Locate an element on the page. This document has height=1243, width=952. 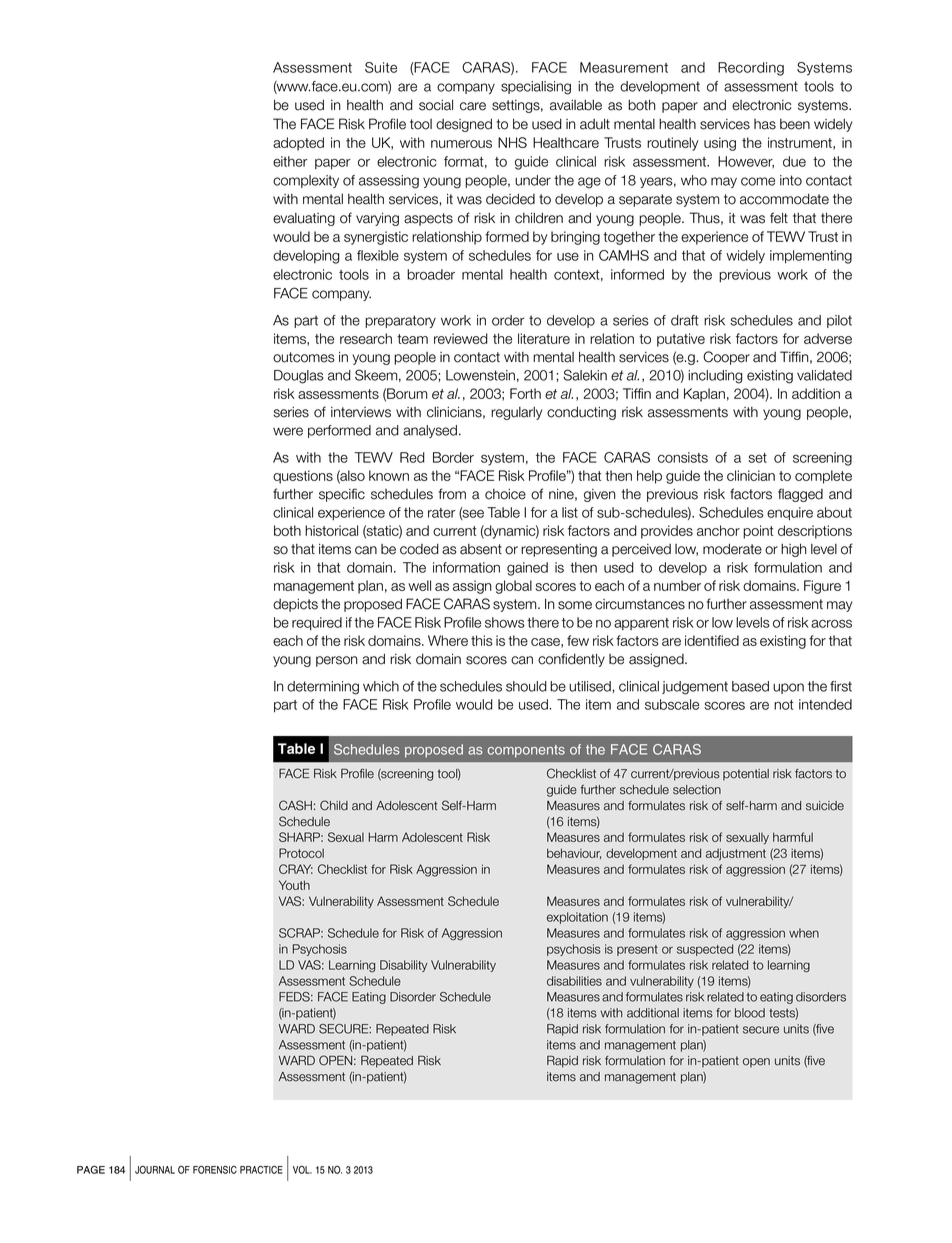
JOURNAL is located at coordinates (155, 1169).
